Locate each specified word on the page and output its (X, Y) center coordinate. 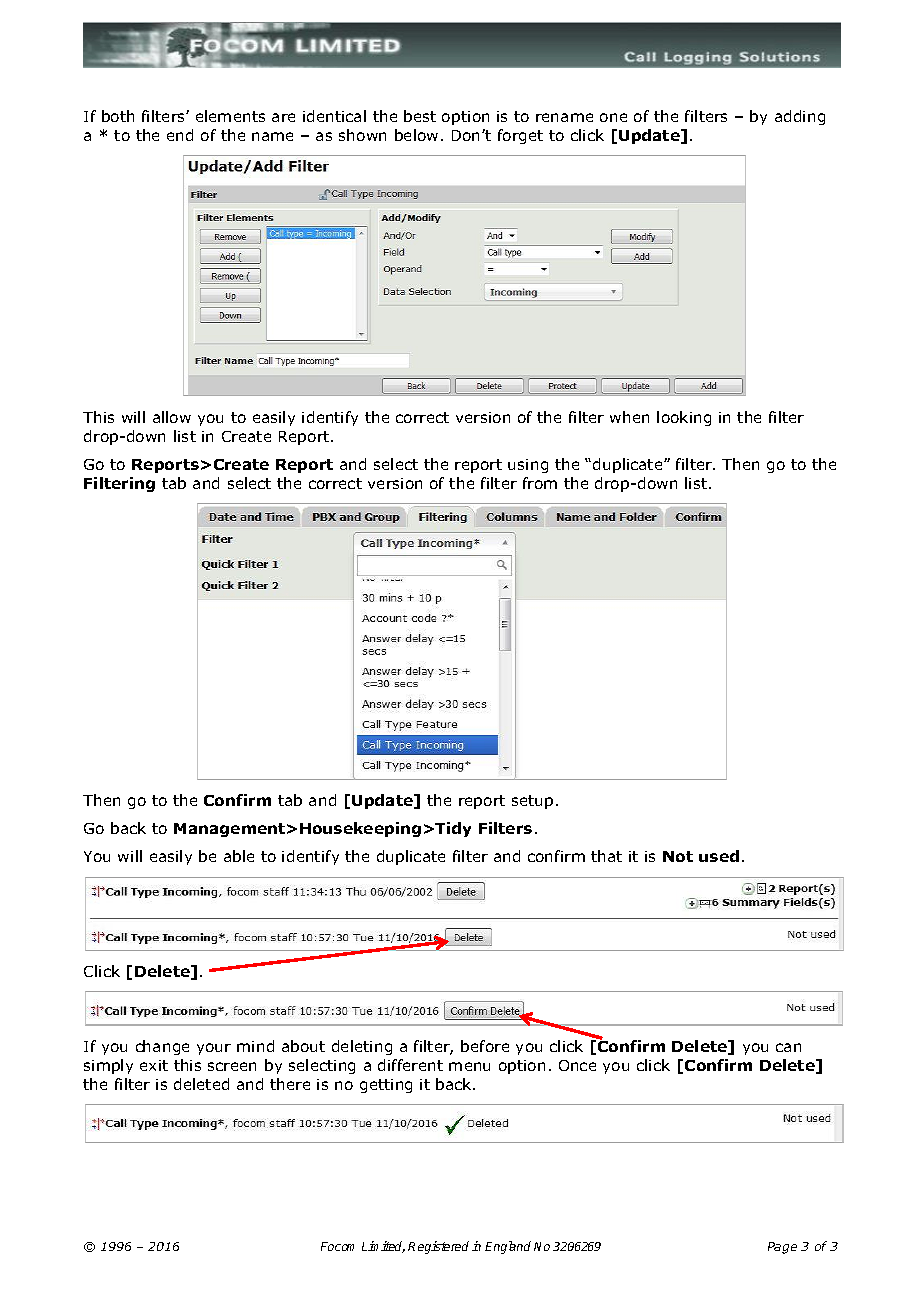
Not (678, 856)
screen (232, 1066)
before (485, 1046)
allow (172, 417)
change (162, 1047)
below (416, 135)
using (528, 466)
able (239, 856)
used (719, 856)
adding (800, 117)
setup (532, 802)
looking (684, 418)
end (180, 135)
